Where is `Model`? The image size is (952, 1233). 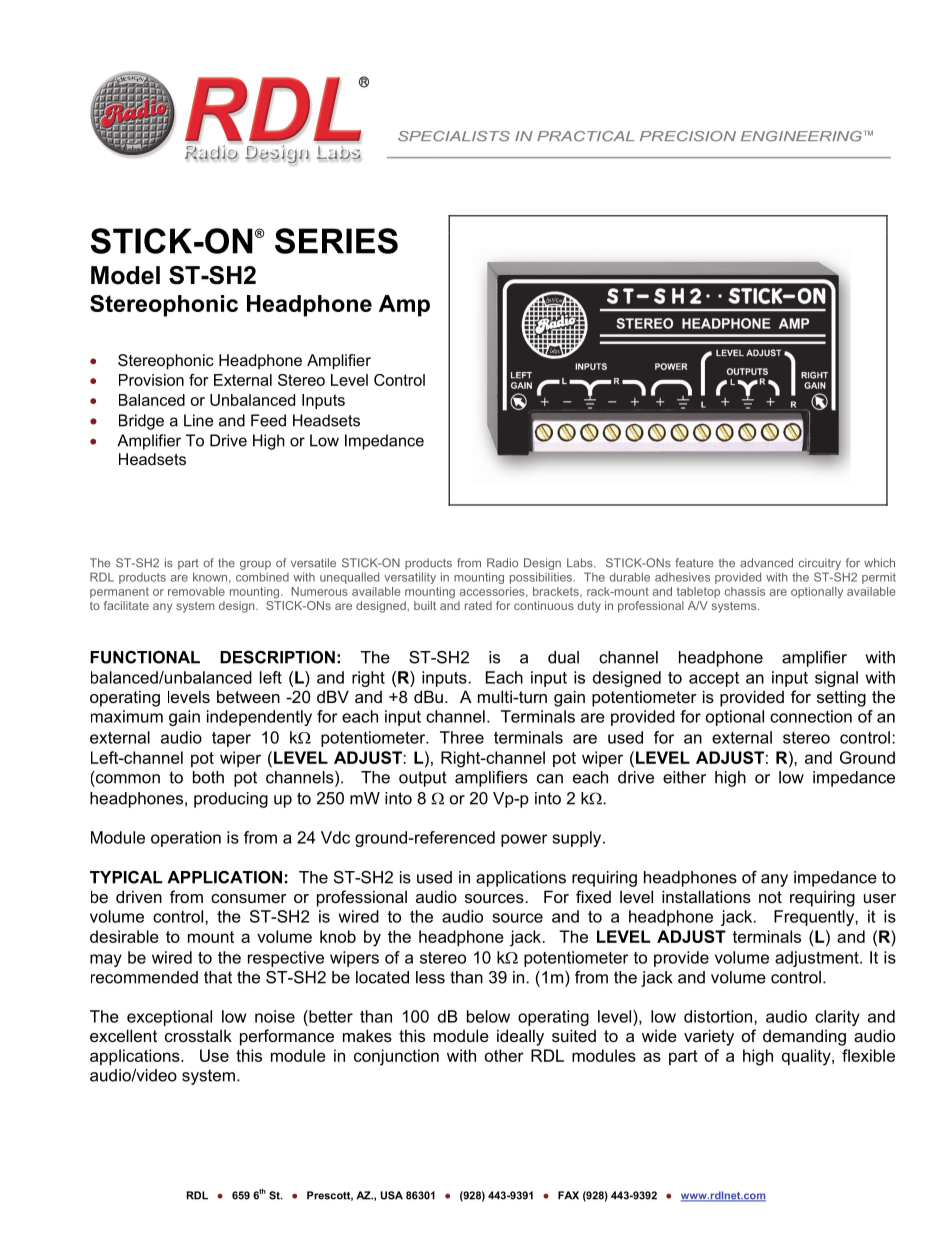 Model is located at coordinates (125, 275).
